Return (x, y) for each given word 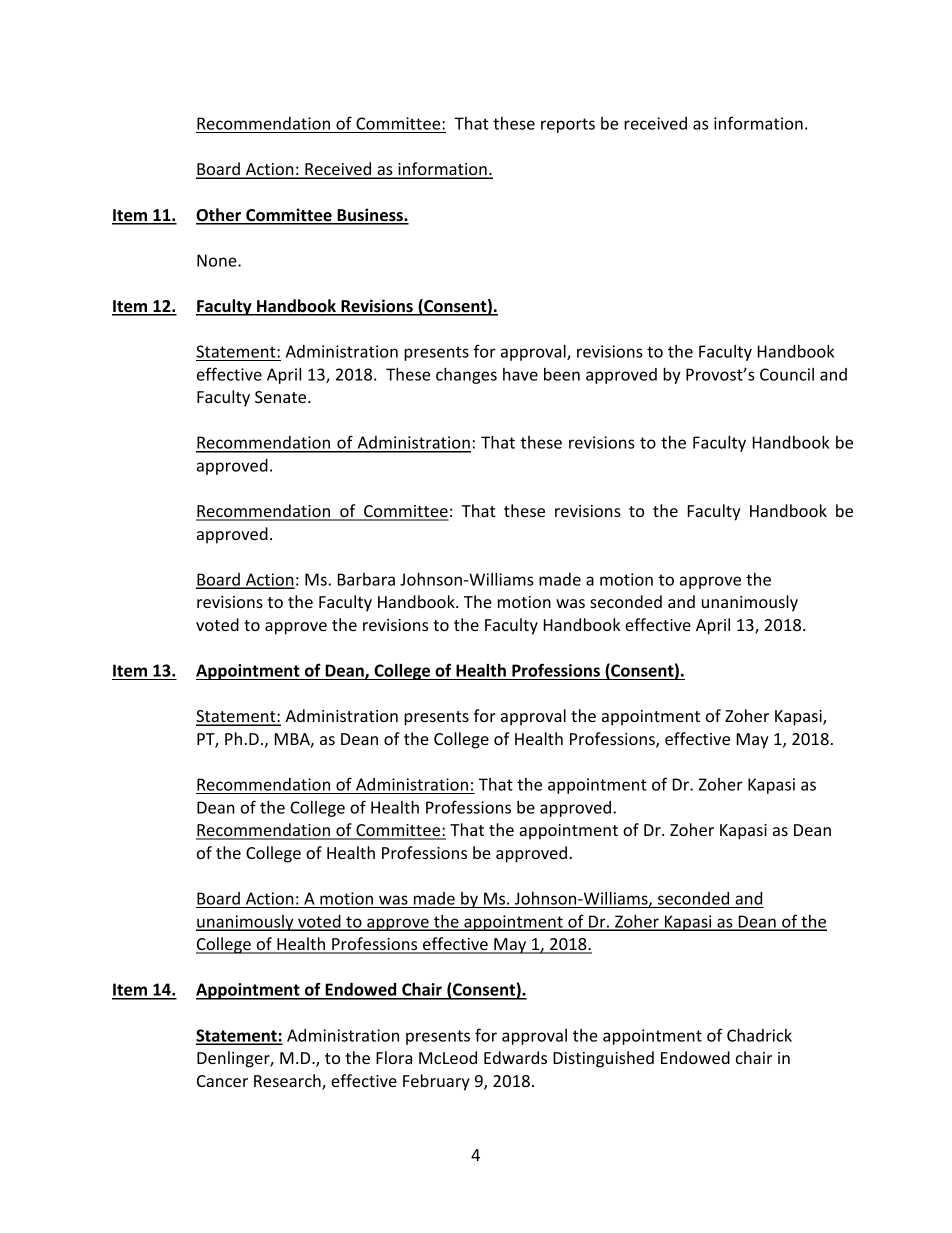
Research (288, 1082)
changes (466, 376)
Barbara (366, 579)
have (520, 374)
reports (568, 125)
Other (219, 216)
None (218, 260)
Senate (282, 397)
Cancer (222, 1081)
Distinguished (603, 1059)
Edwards (515, 1057)
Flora (394, 1057)
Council (787, 374)
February (436, 1082)
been (562, 374)
